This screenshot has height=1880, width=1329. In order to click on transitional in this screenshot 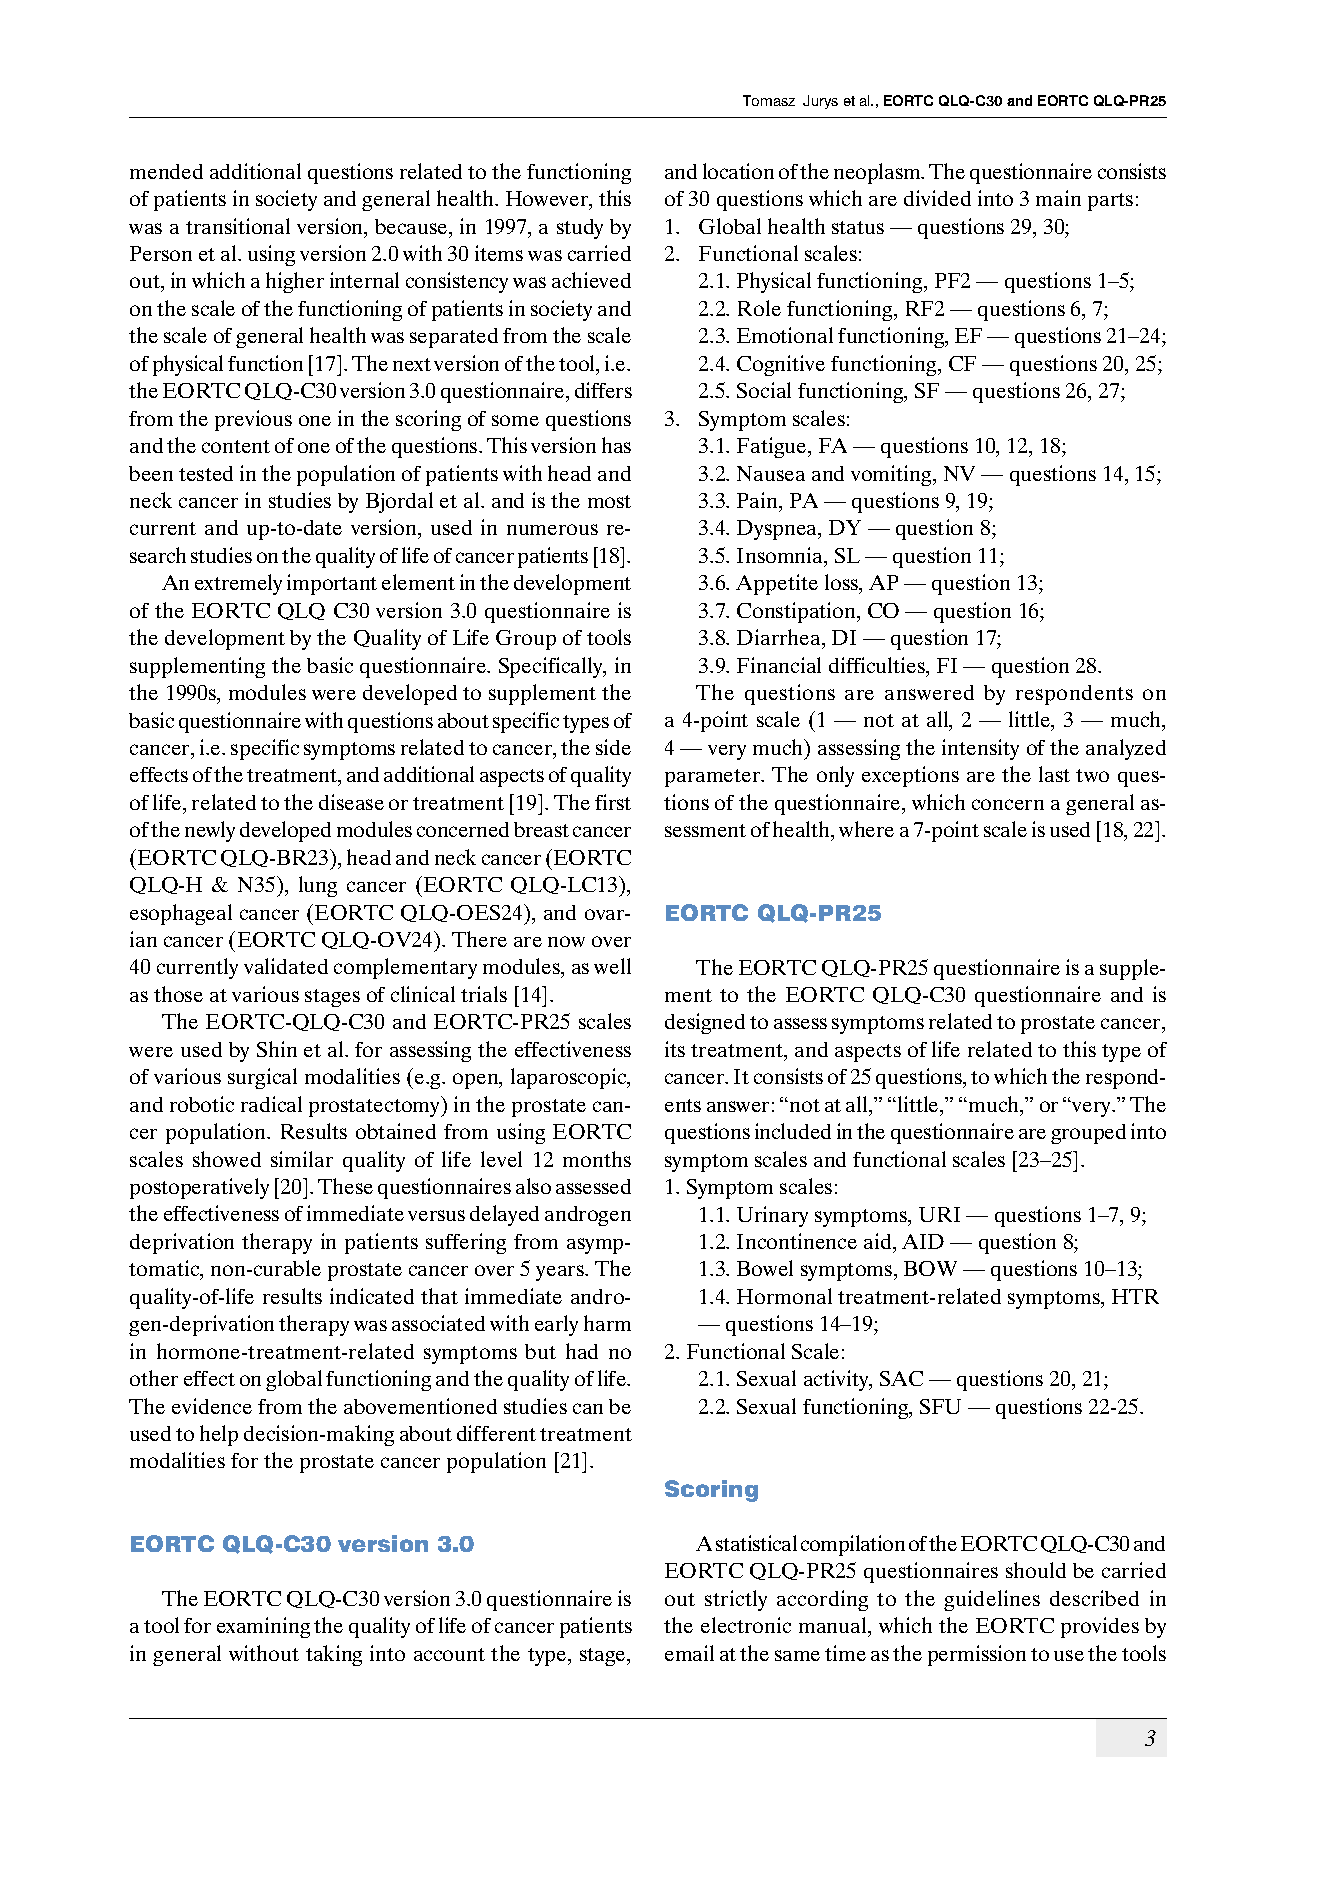, I will do `click(238, 226)`.
